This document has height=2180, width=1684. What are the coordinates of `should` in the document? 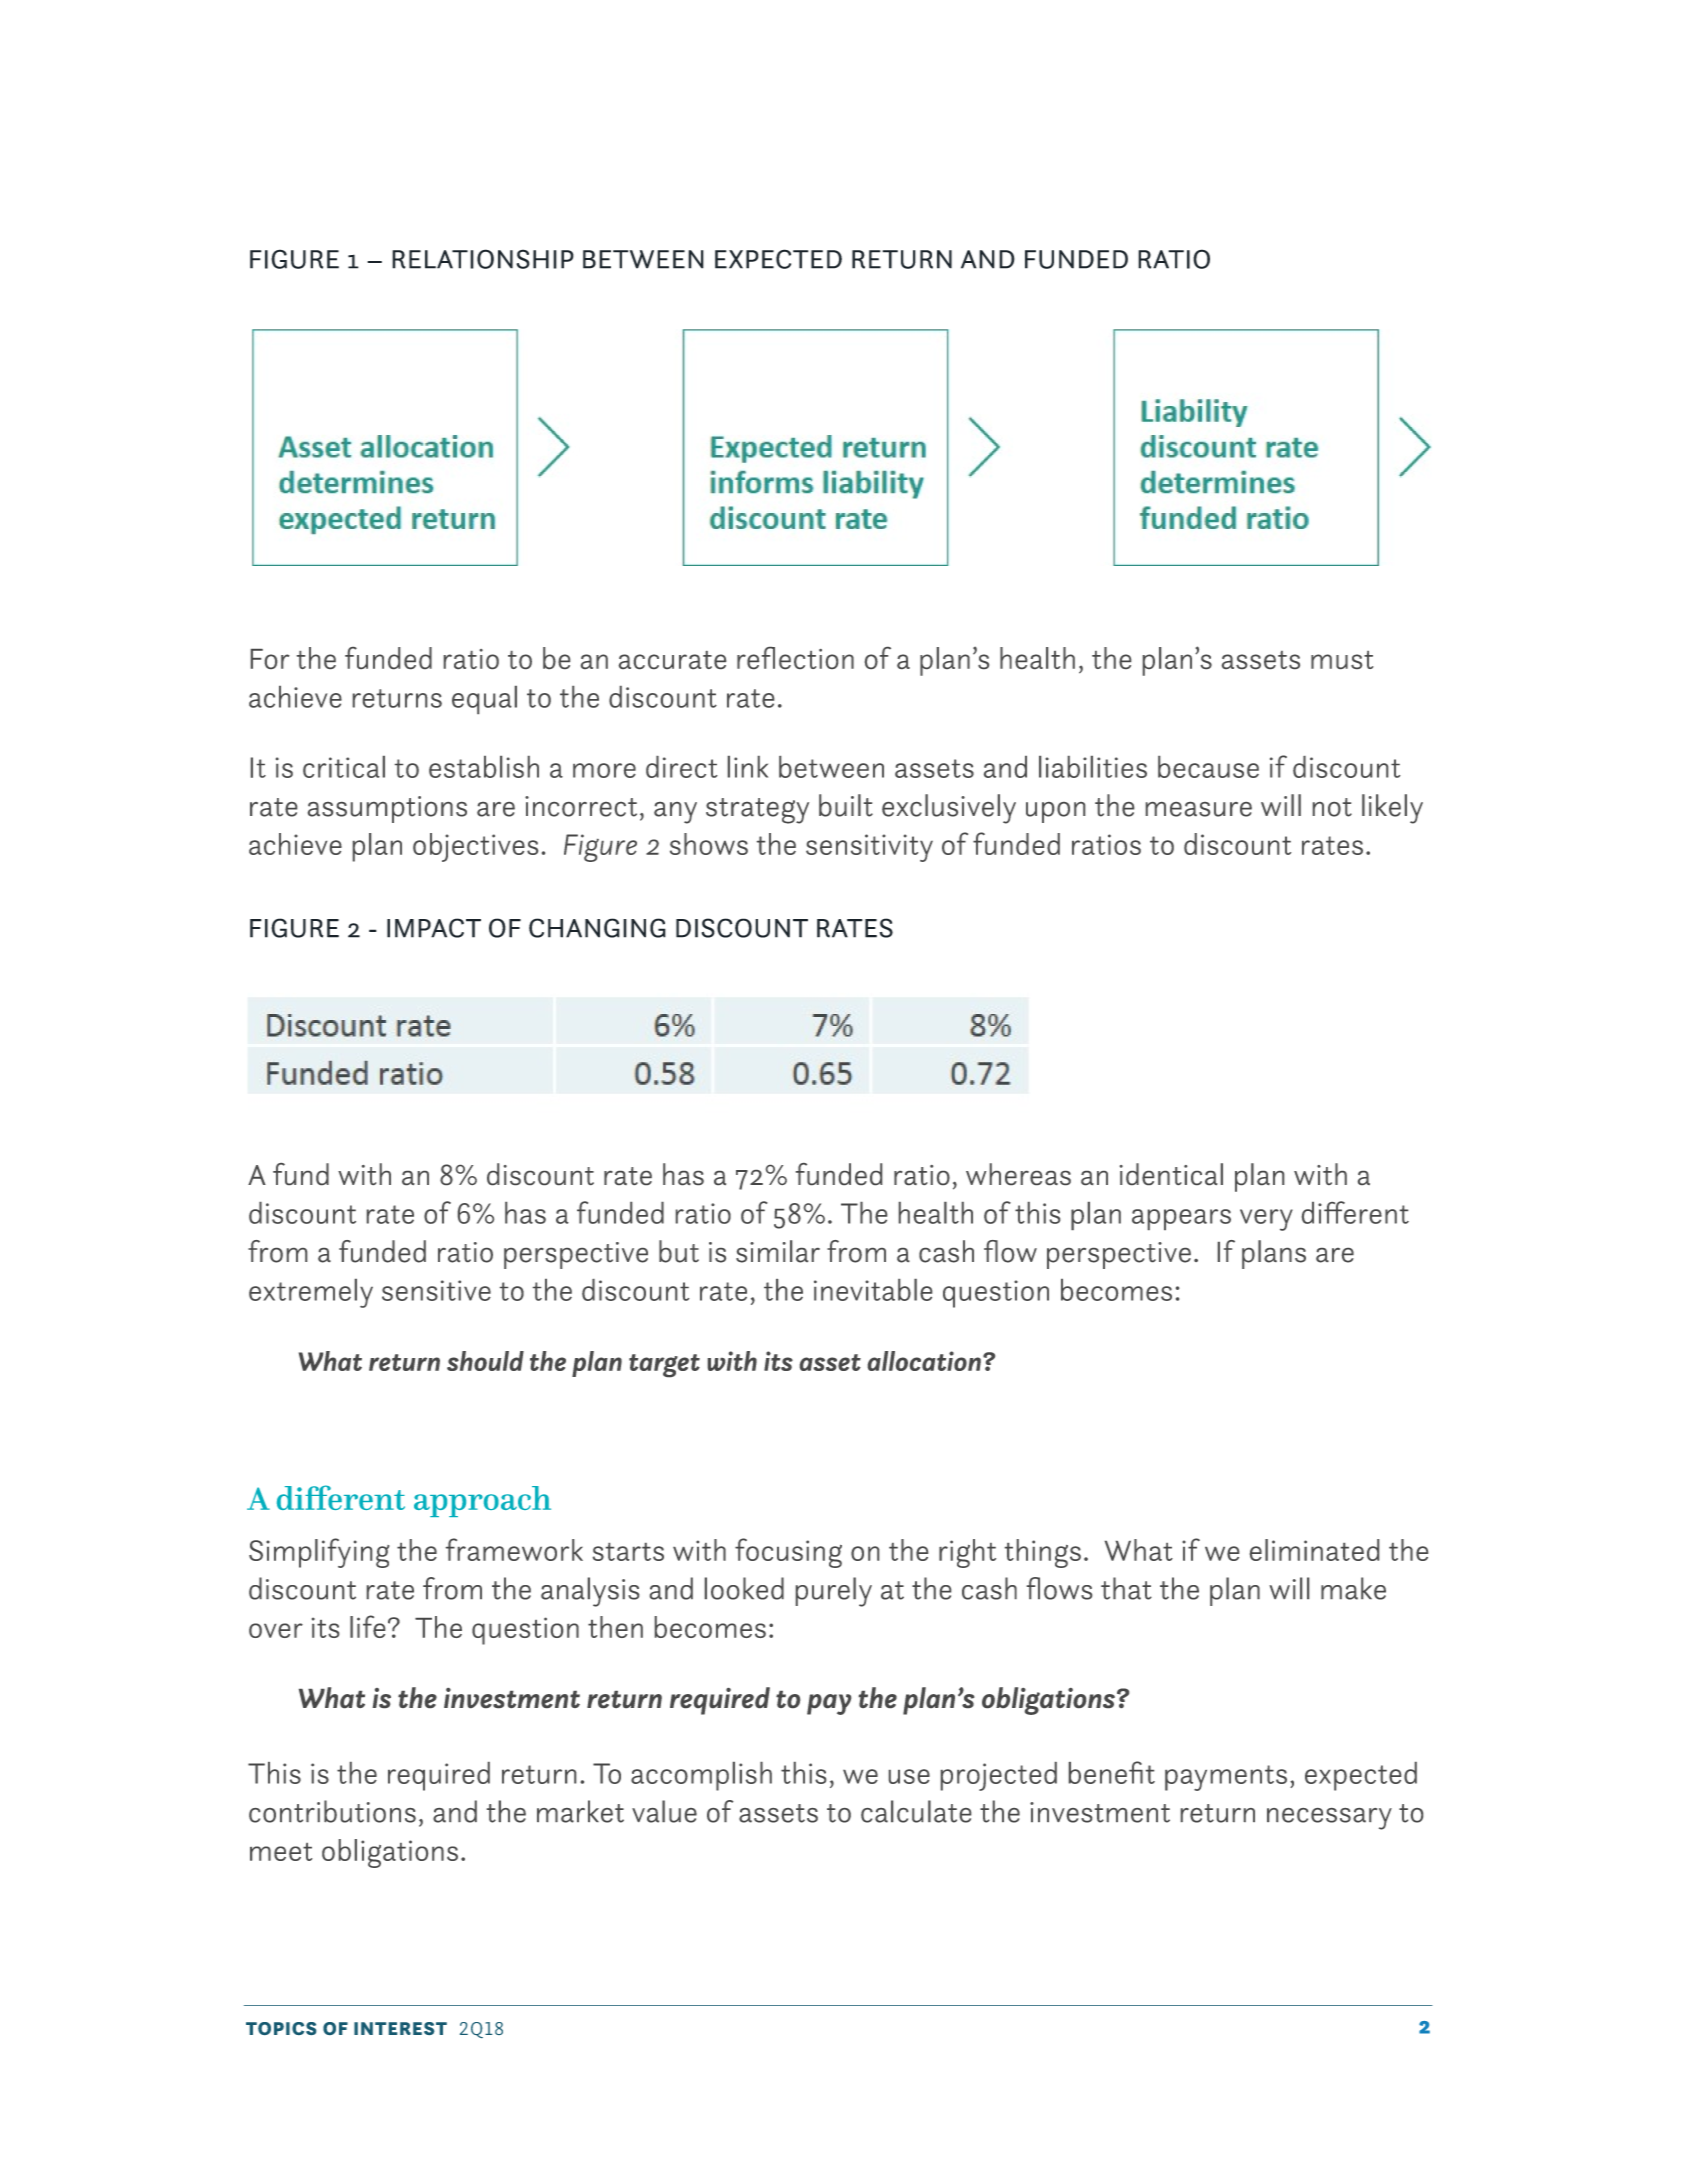 It's located at (485, 1361).
